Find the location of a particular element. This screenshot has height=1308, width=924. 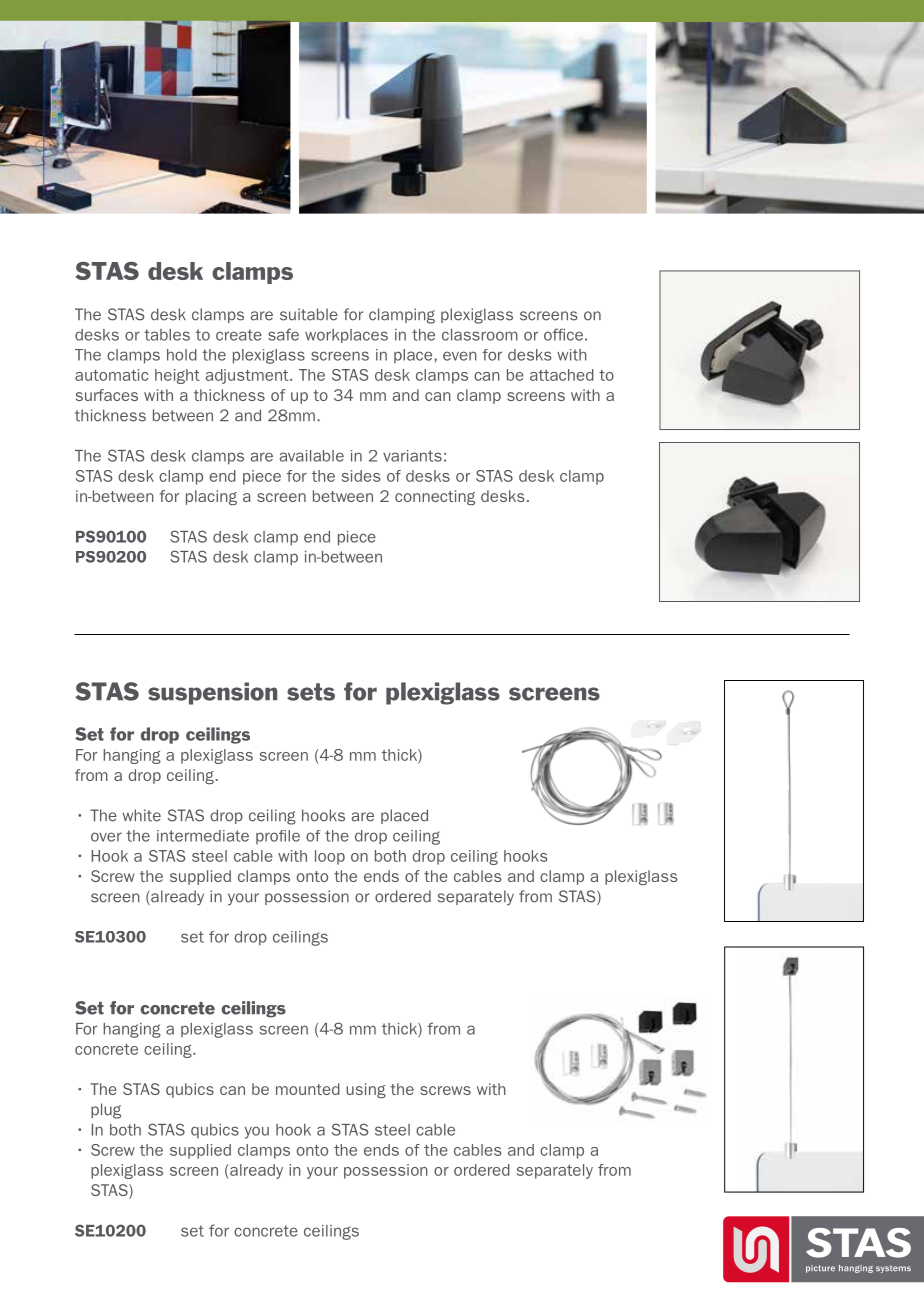

sets is located at coordinates (311, 692).
